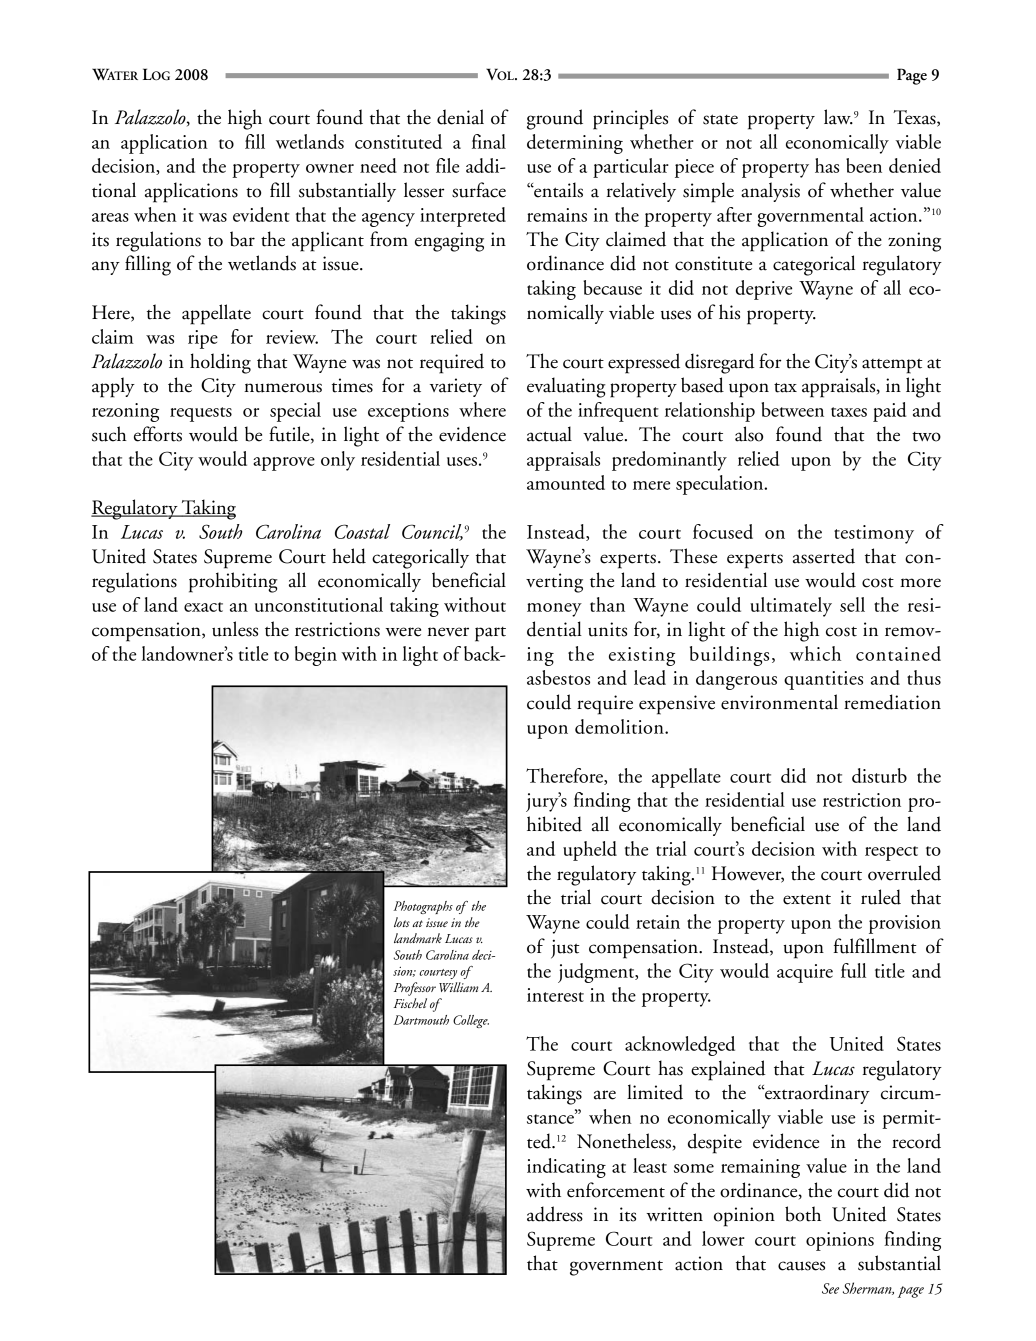 This document has width=1036, height=1341. Describe the element at coordinates (830, 1288) in the document. I see `See` at that location.
